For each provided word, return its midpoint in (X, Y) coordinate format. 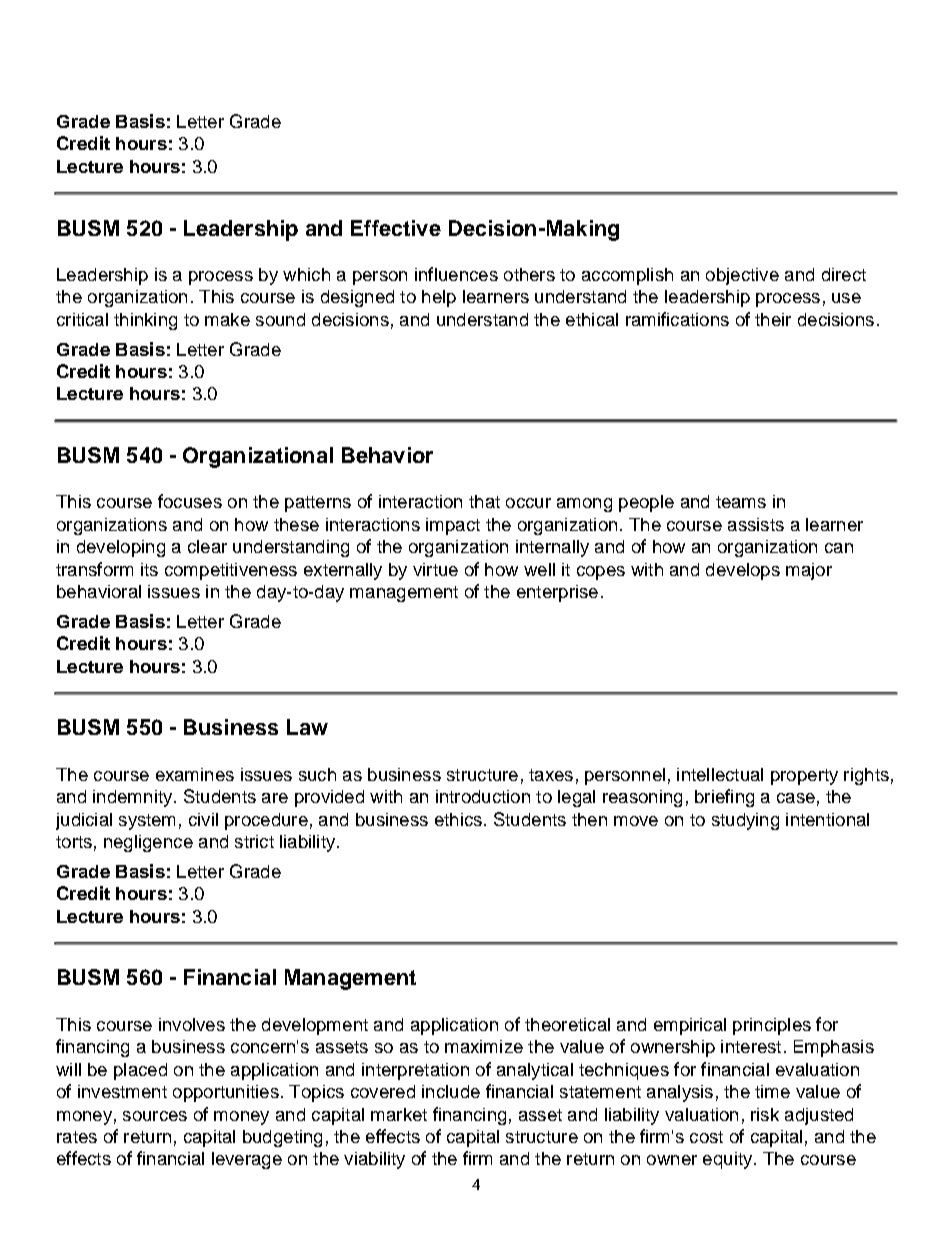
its (149, 569)
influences (456, 274)
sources (155, 1116)
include (451, 1091)
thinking (145, 321)
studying (745, 821)
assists (756, 524)
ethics (458, 819)
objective (742, 276)
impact (453, 526)
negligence (148, 843)
